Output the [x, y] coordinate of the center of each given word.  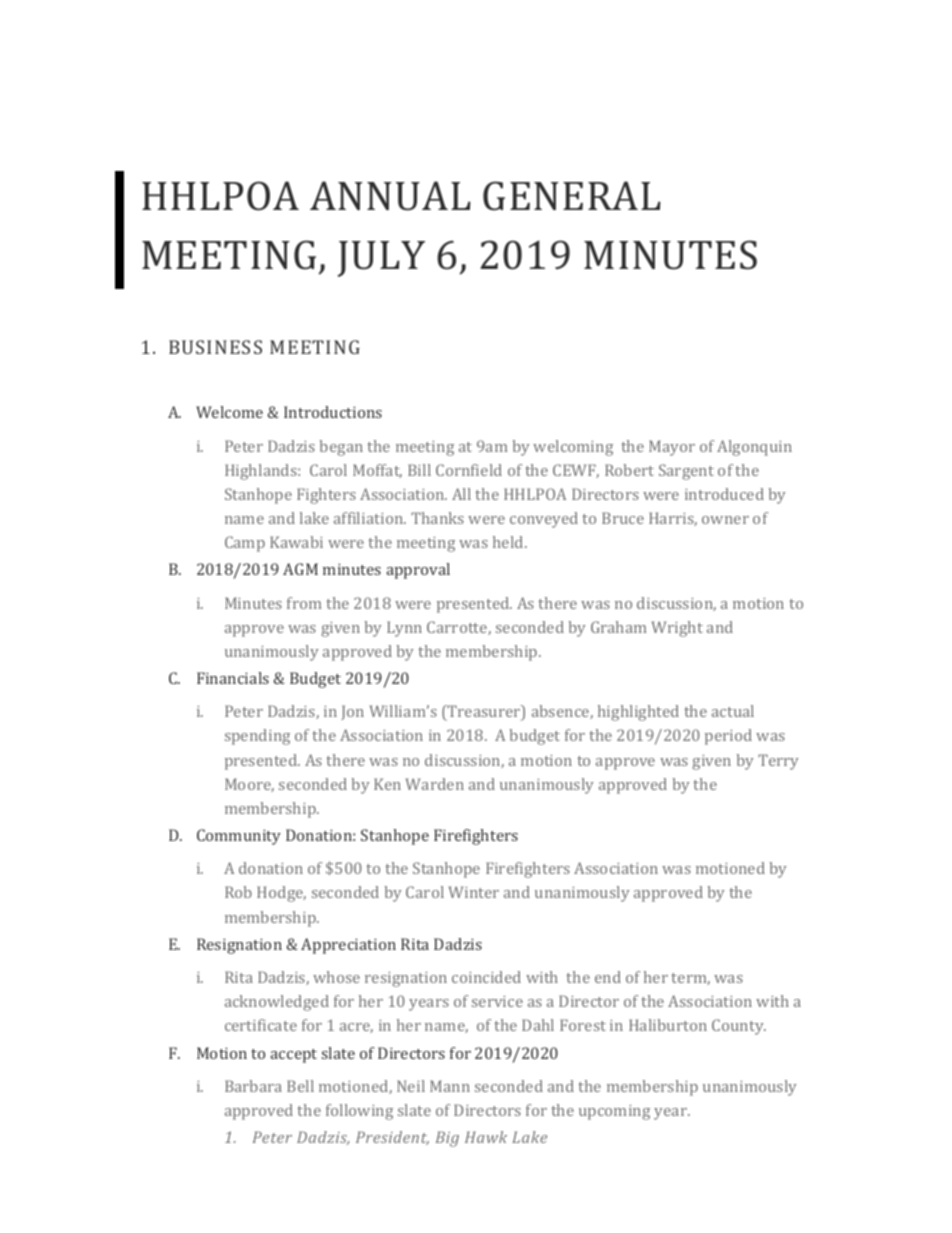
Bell [300, 1086]
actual [733, 711]
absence [561, 712]
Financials [233, 678]
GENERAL [572, 196]
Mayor [672, 448]
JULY [381, 259]
